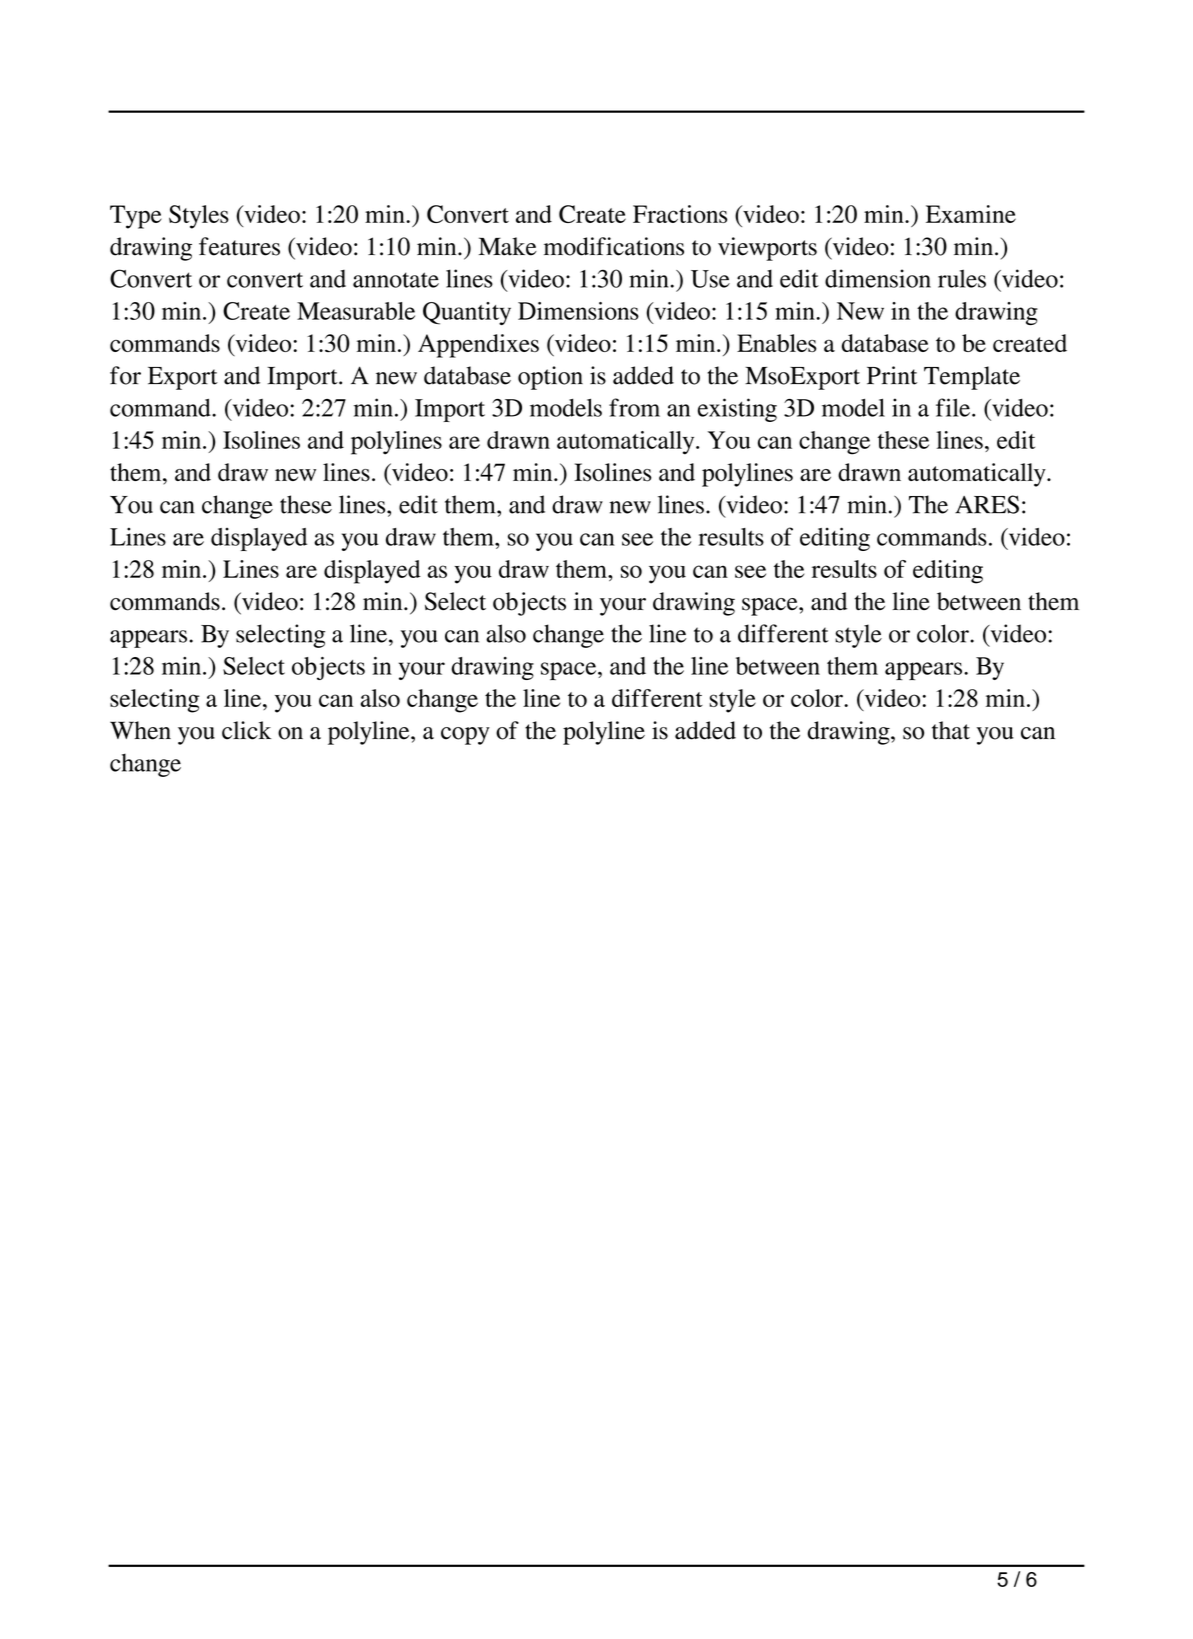 The width and height of the image is (1193, 1639). What do you see at coordinates (953, 407) in the image?
I see `file` at bounding box center [953, 407].
